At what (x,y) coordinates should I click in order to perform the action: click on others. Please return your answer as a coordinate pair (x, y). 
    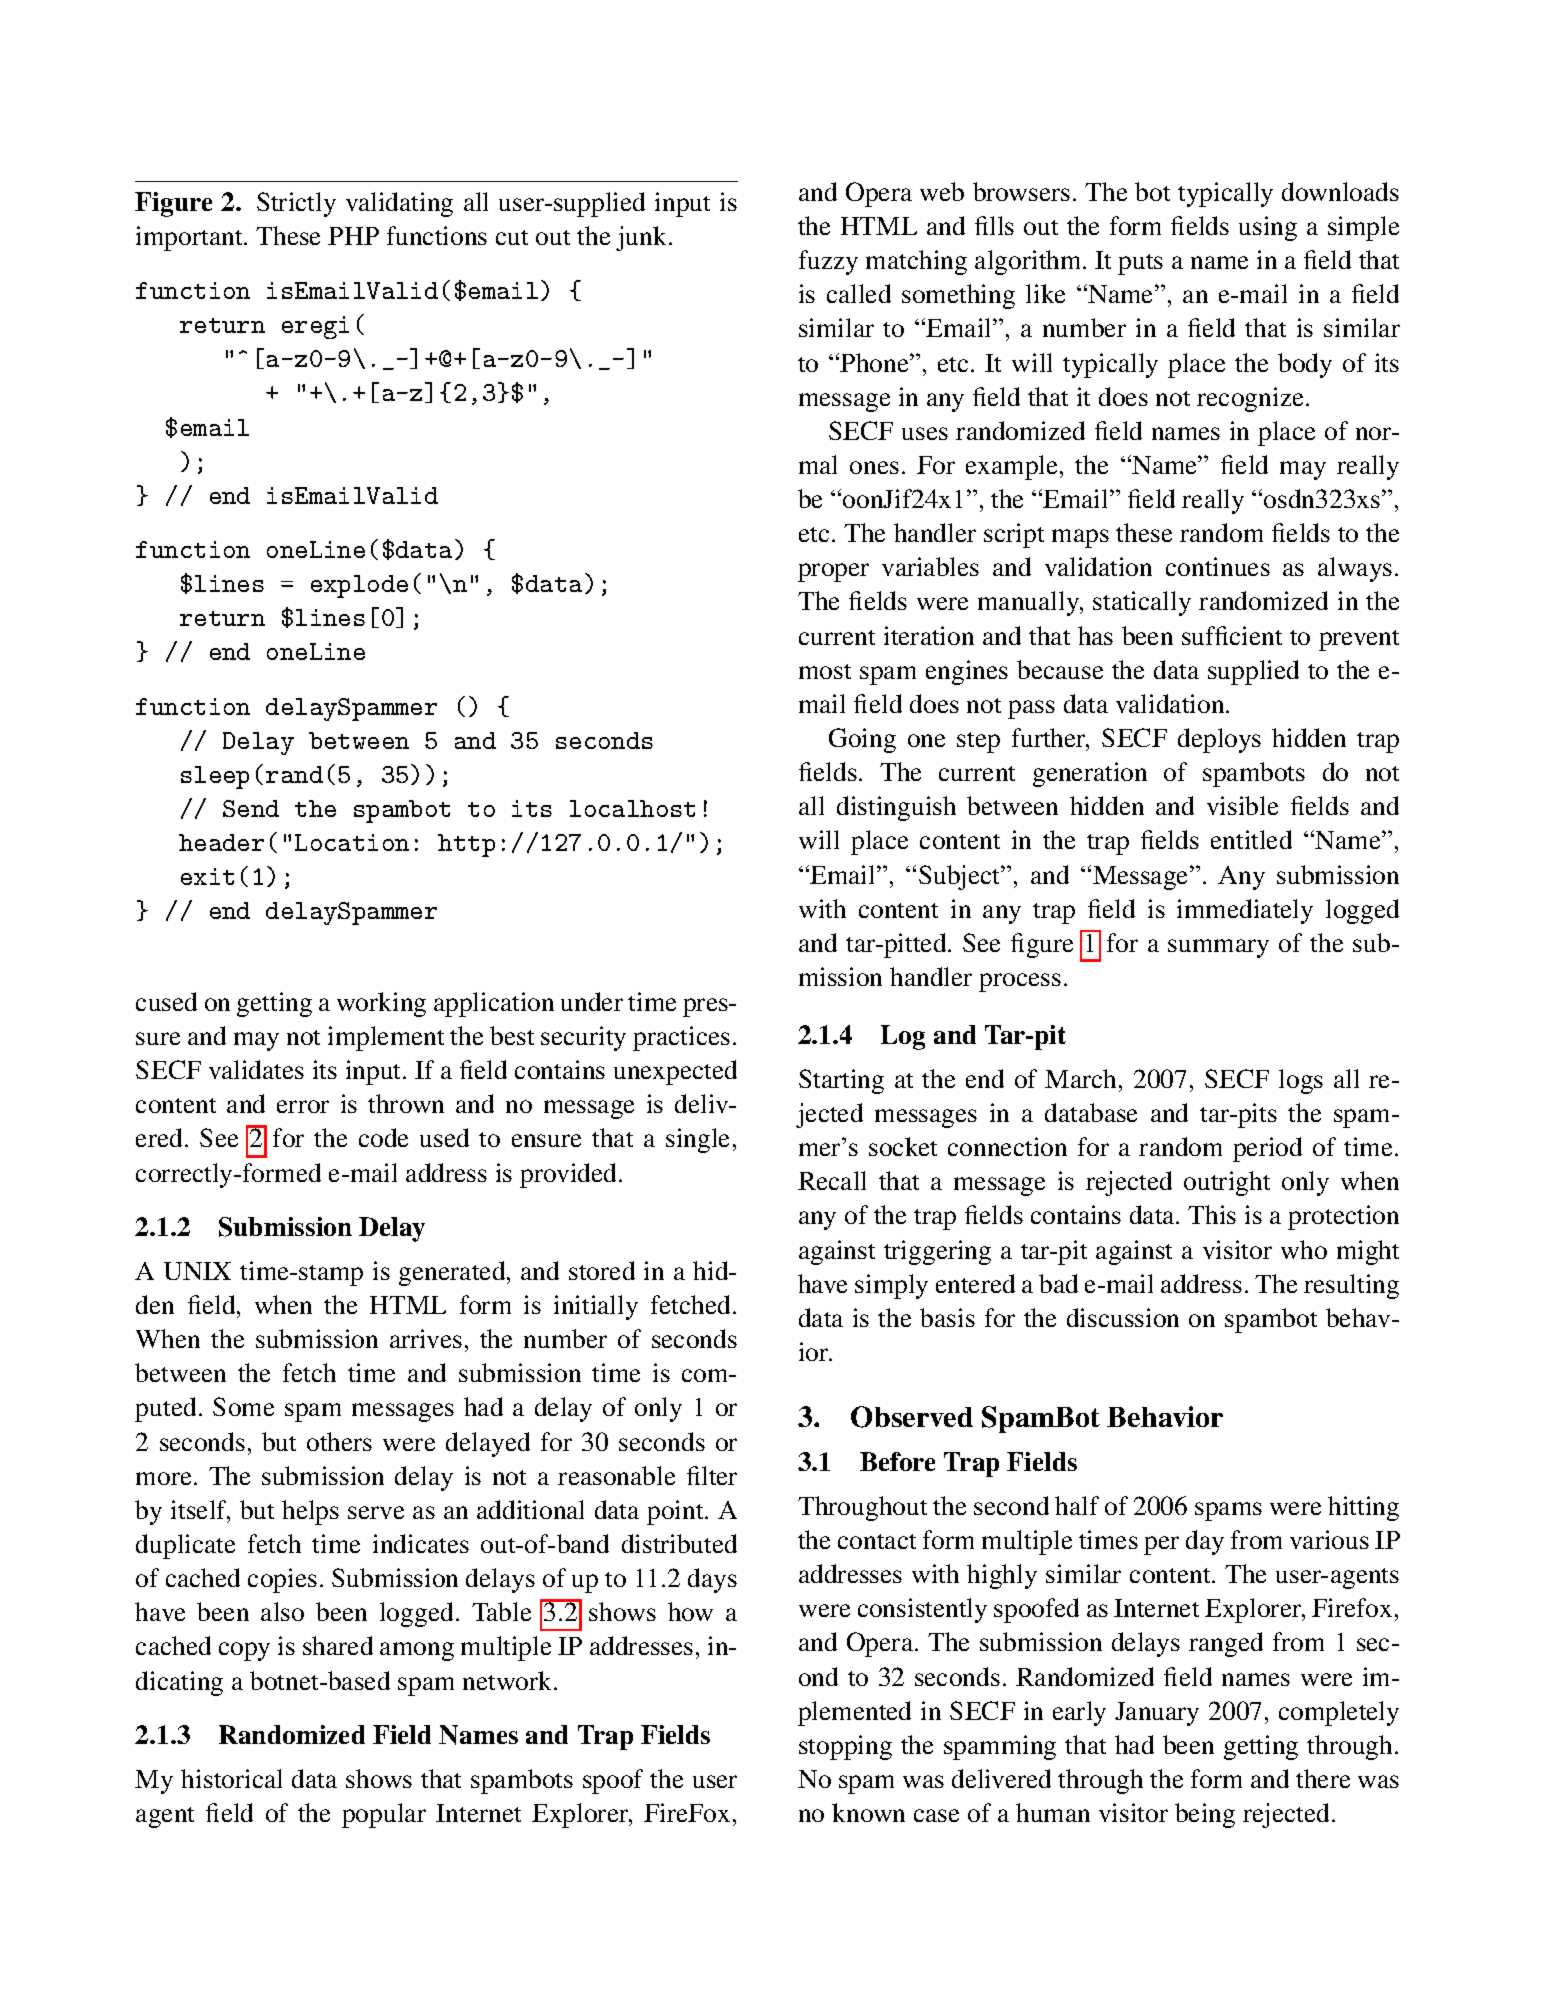
    Looking at the image, I should click on (339, 1441).
